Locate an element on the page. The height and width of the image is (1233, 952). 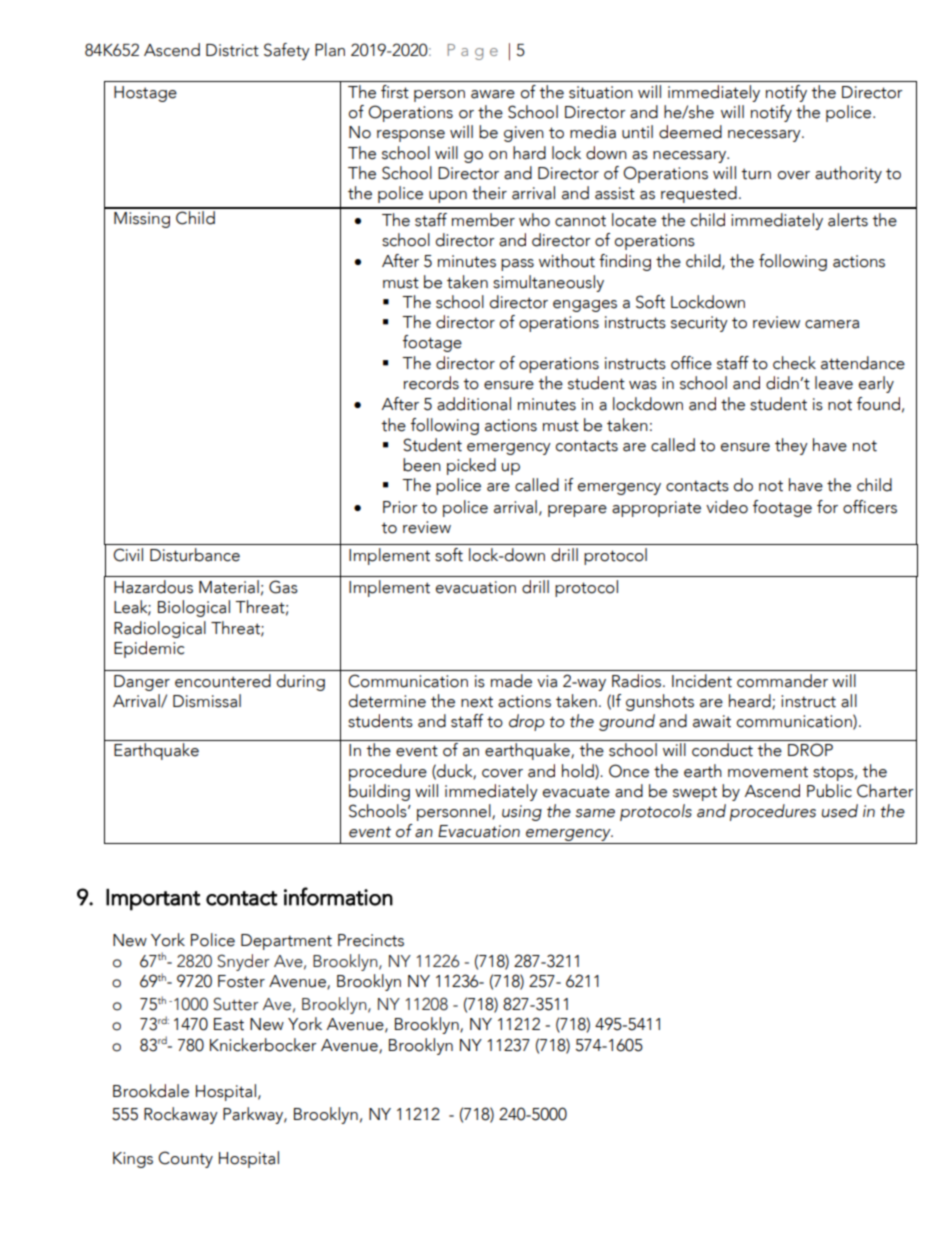
aware is located at coordinates (493, 94).
